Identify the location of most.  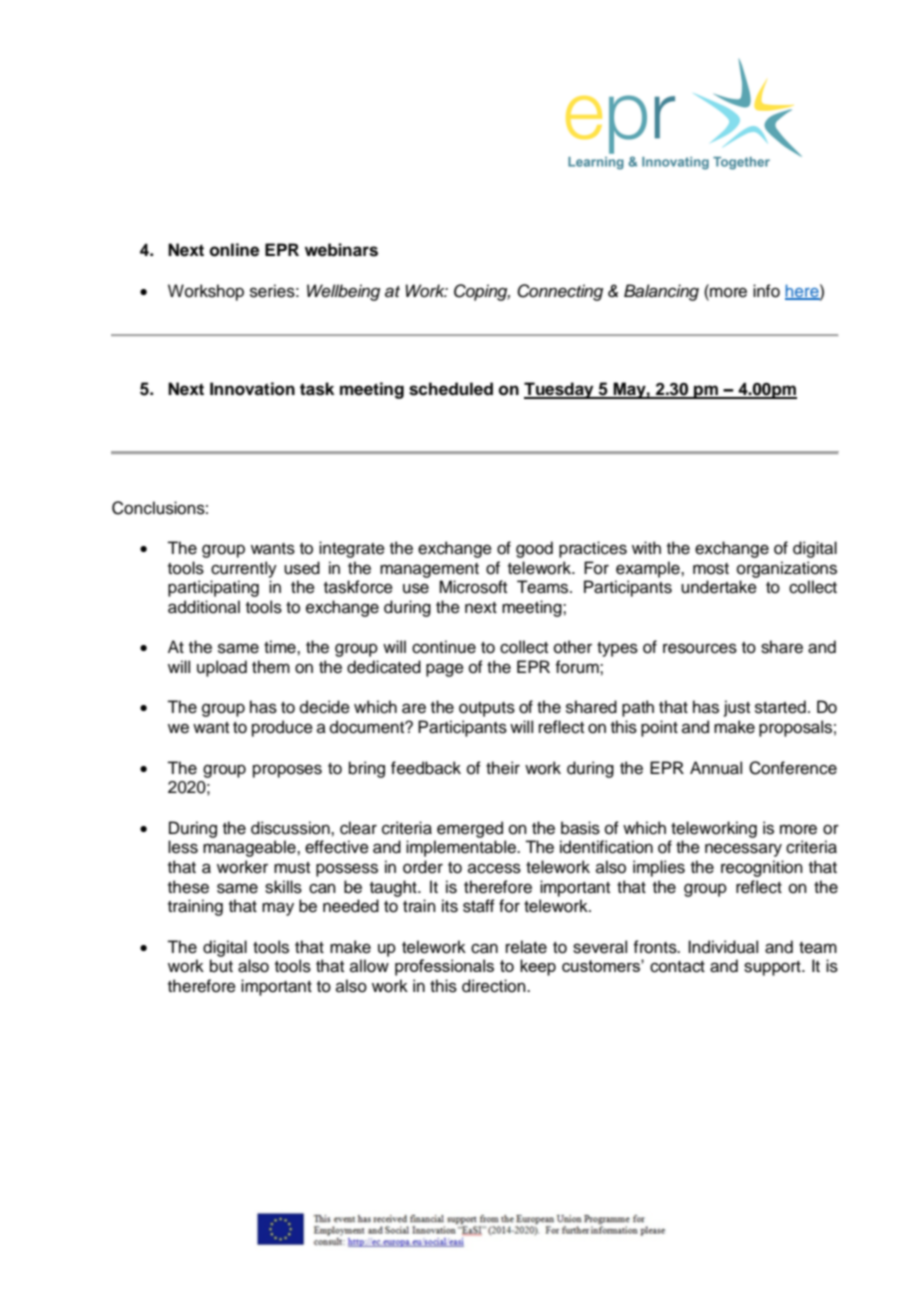
(711, 569).
